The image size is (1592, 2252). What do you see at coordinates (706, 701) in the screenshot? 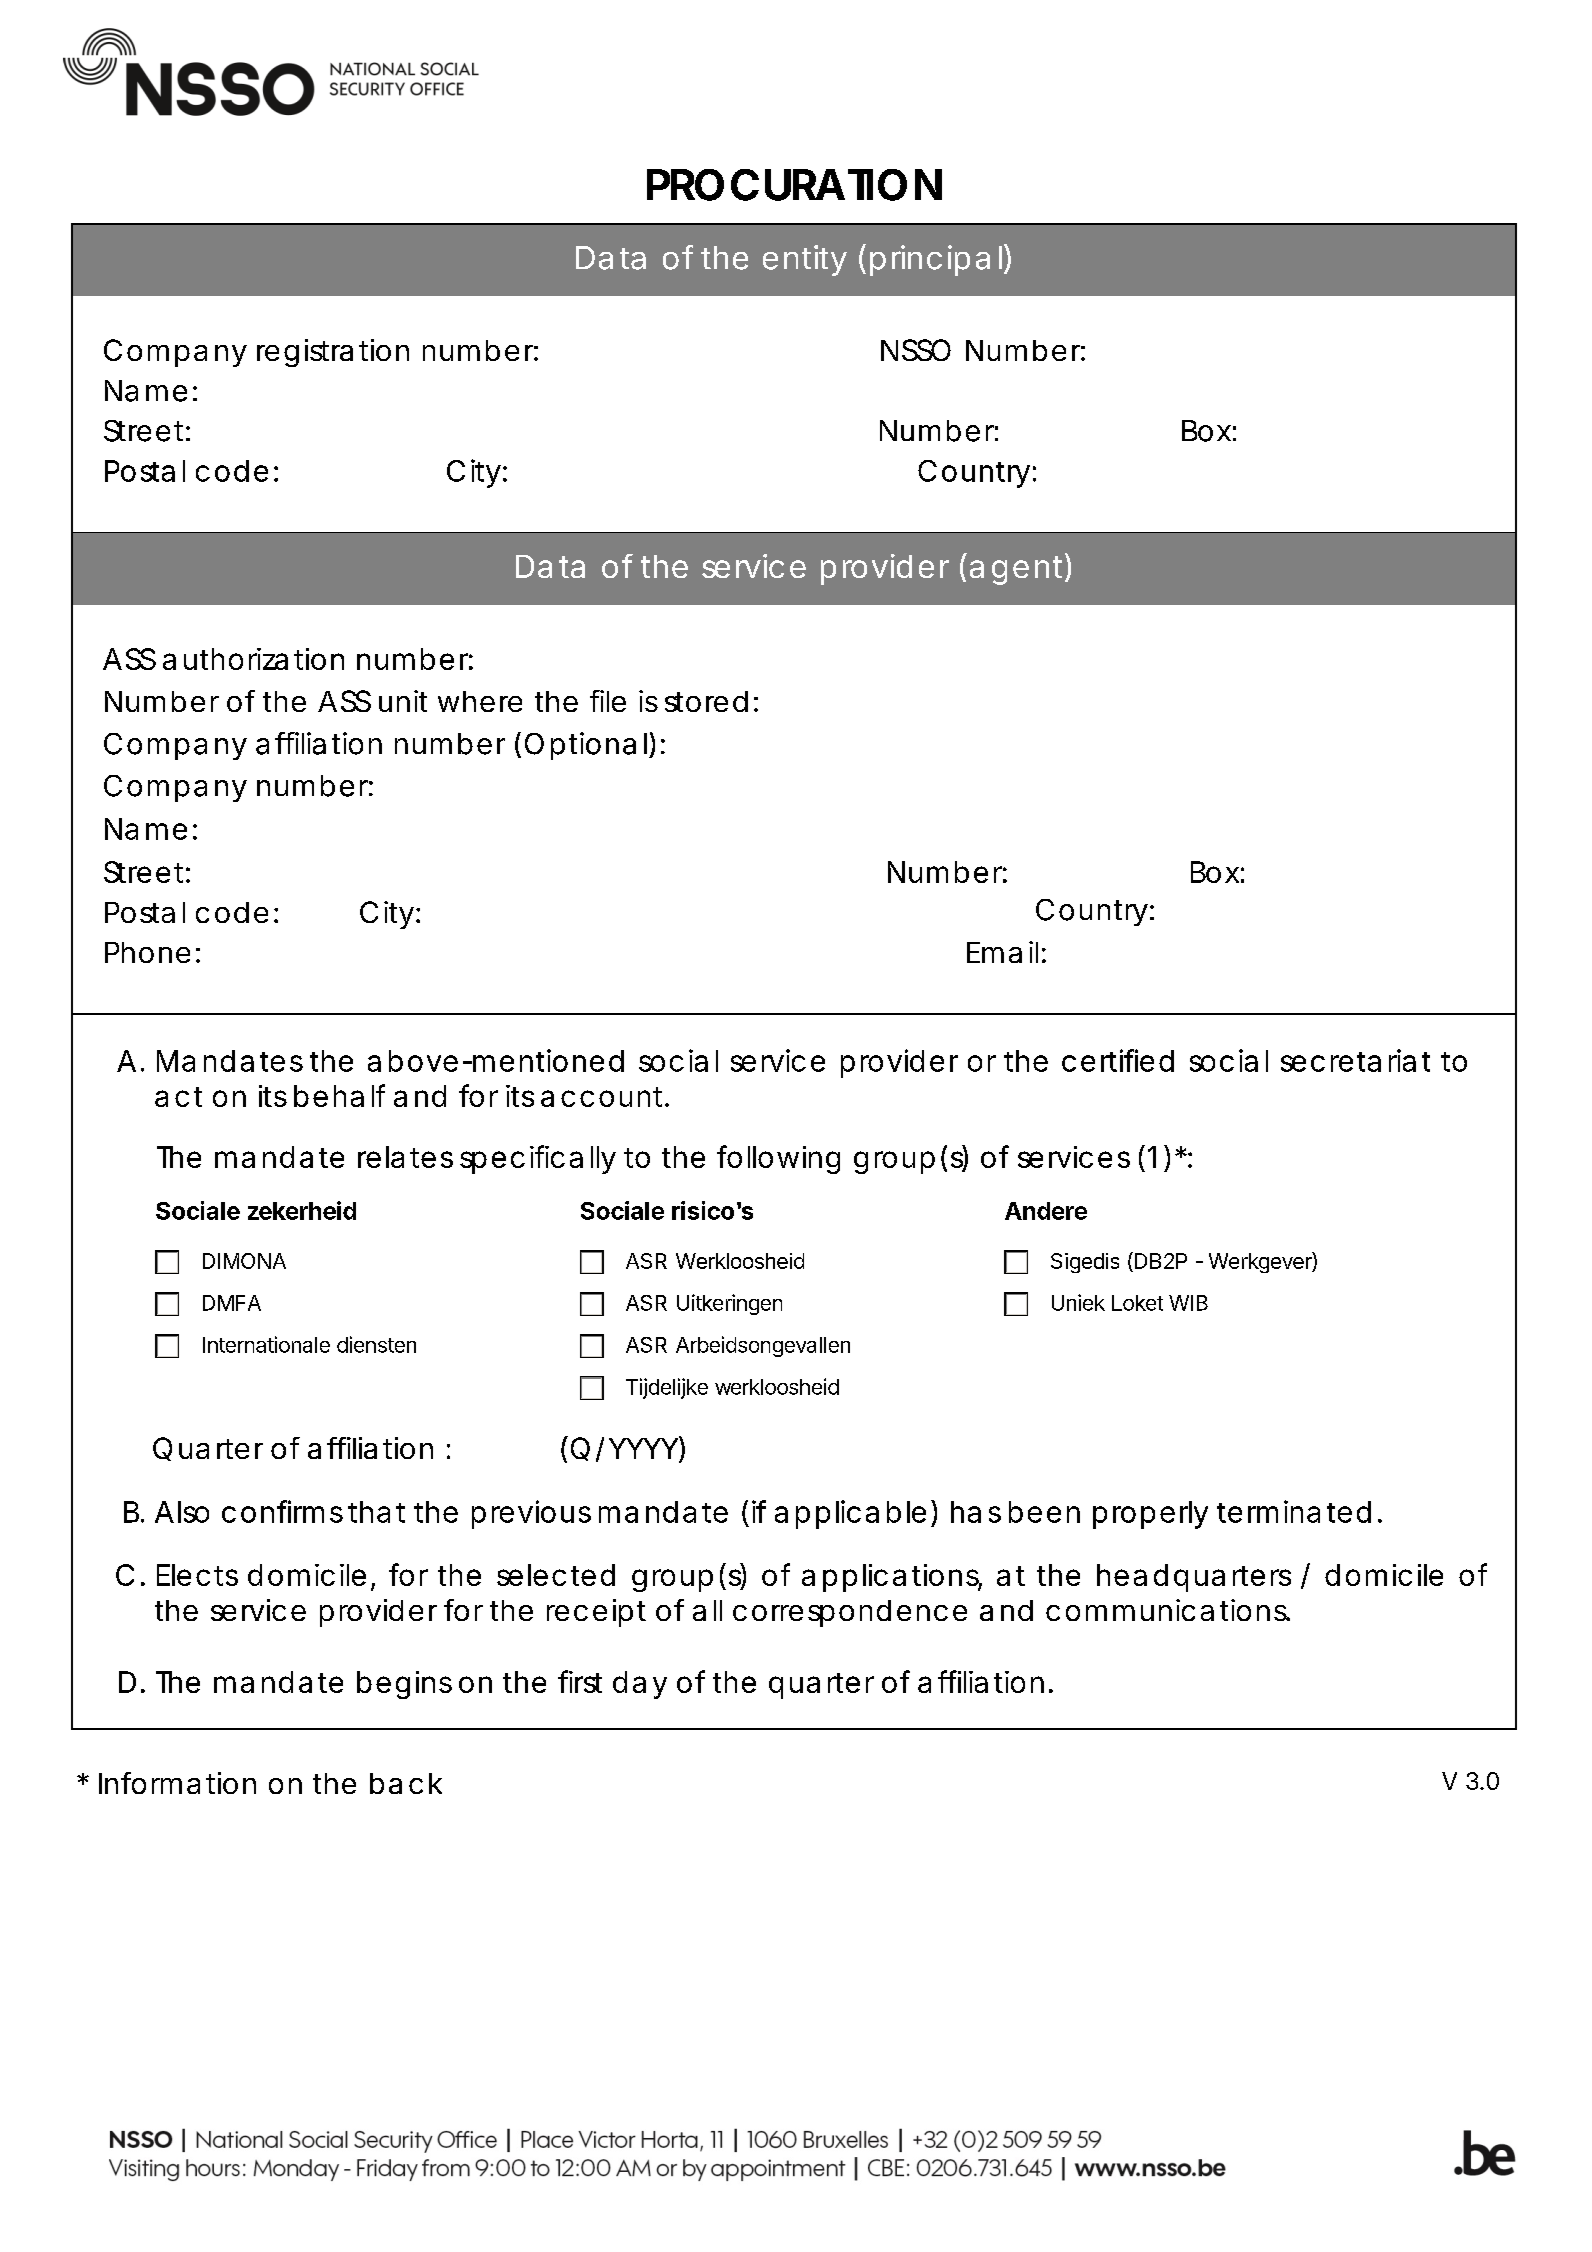
I see `stored` at bounding box center [706, 701].
